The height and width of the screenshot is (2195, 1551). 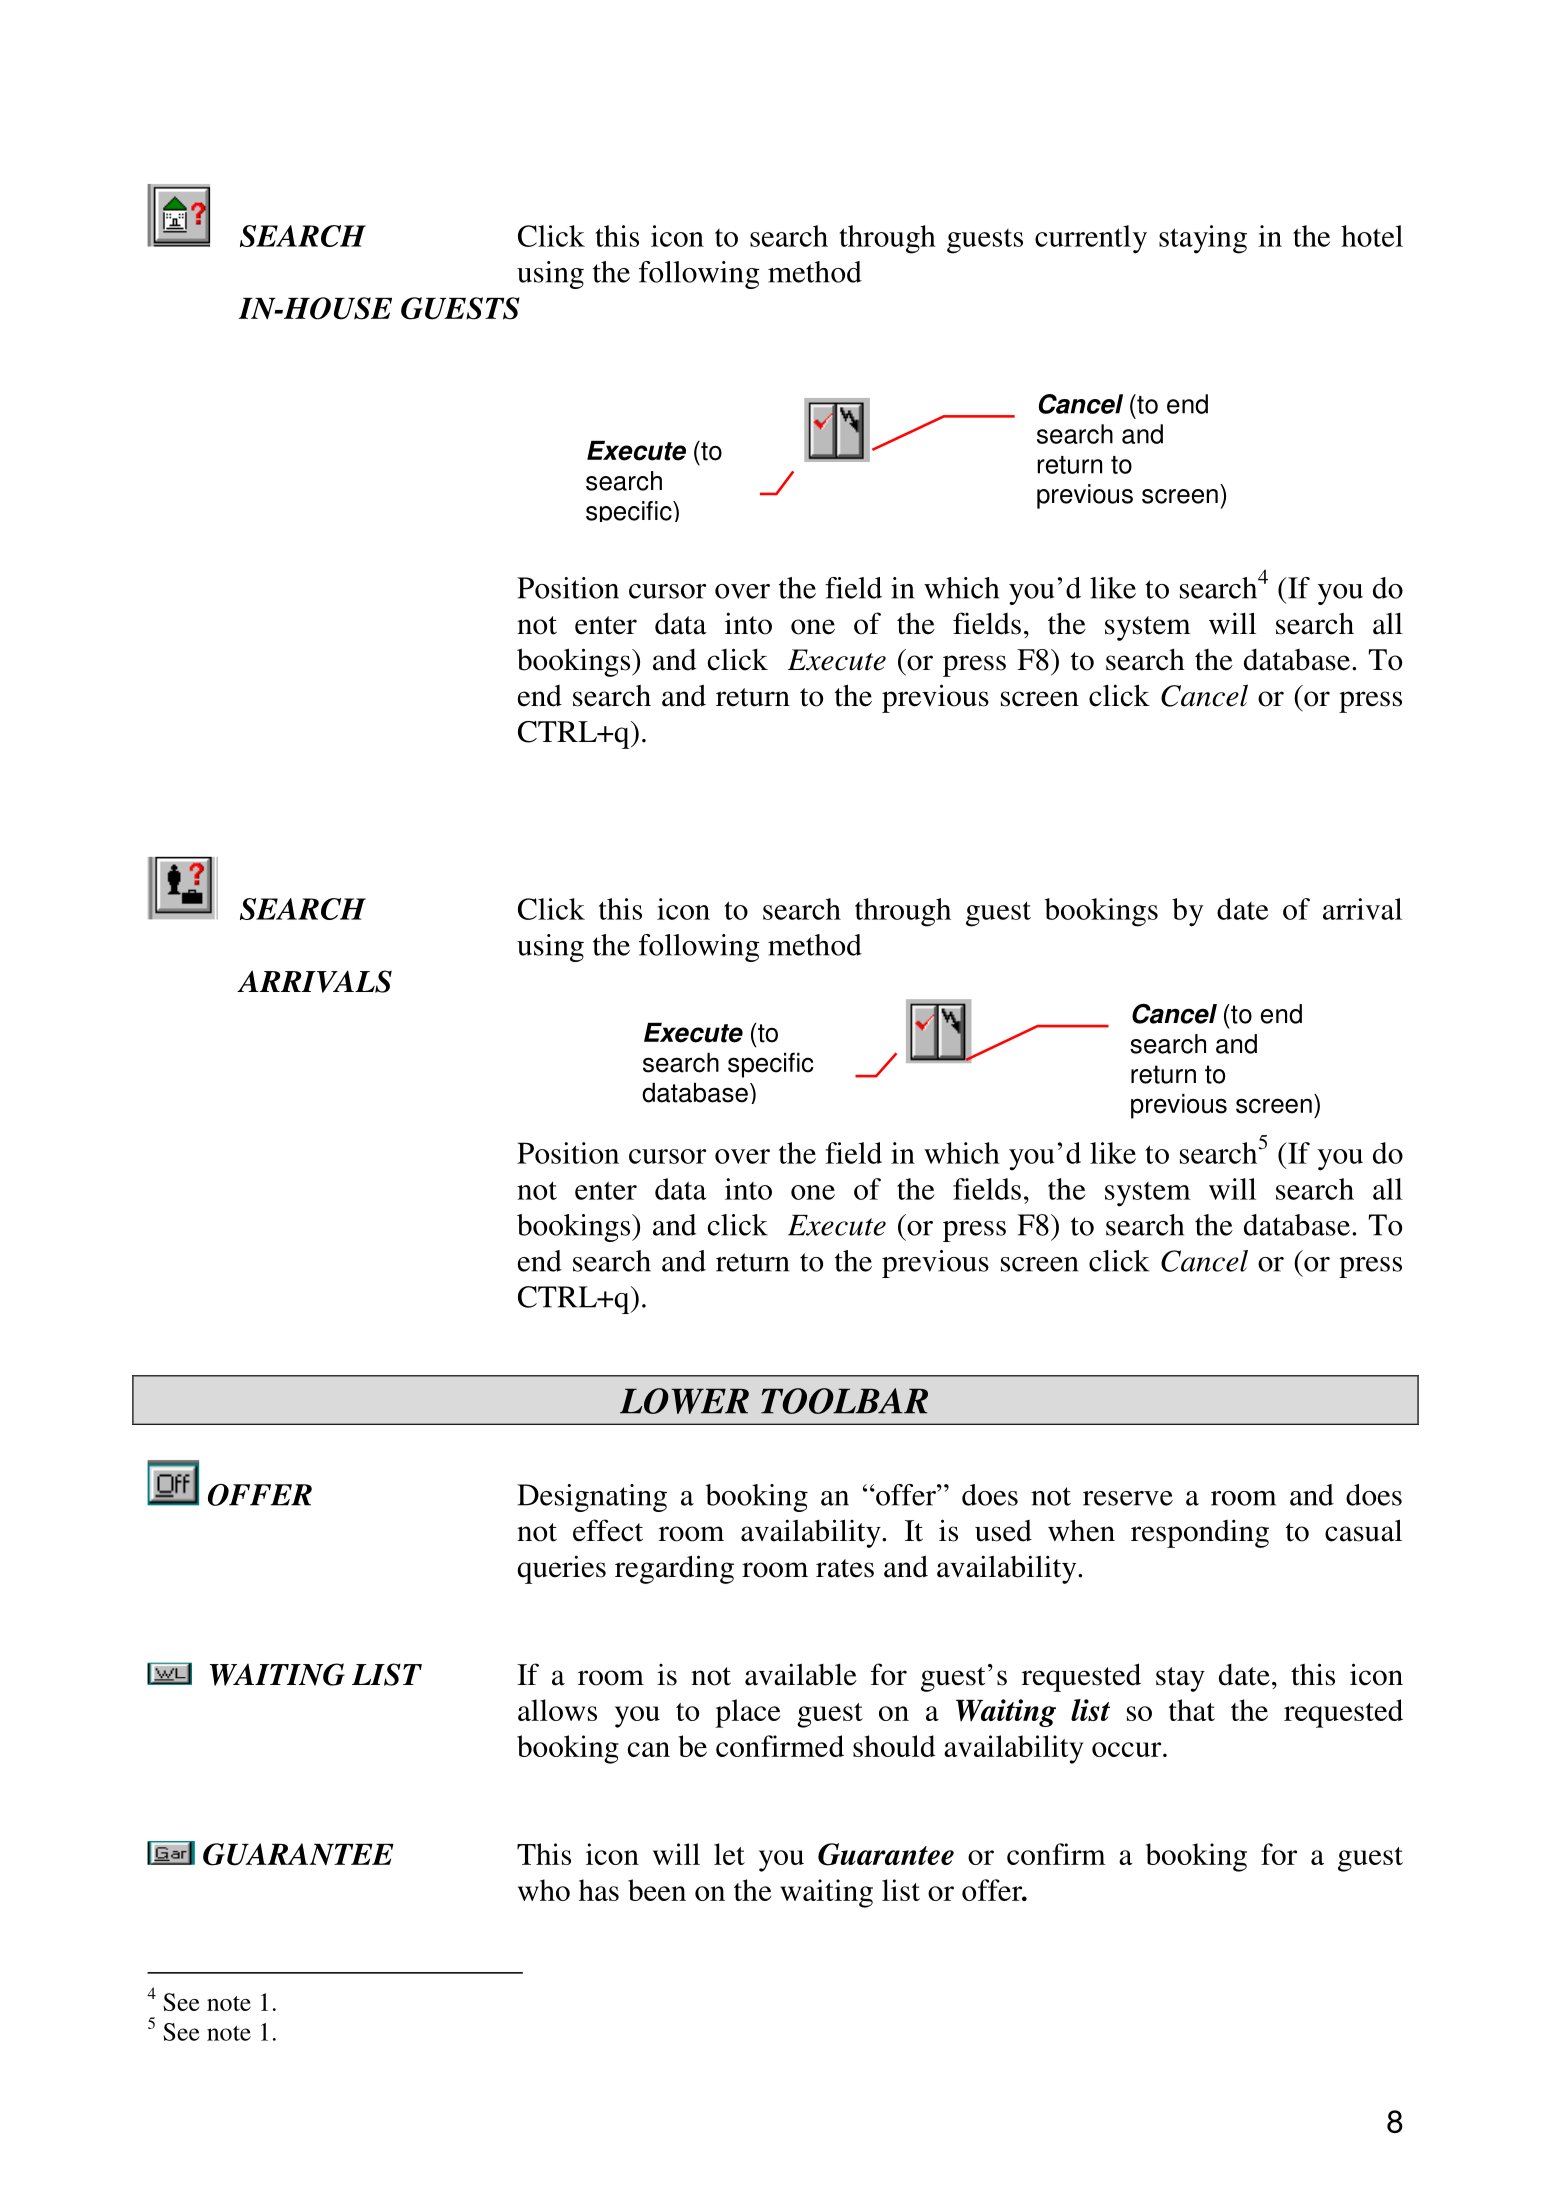 I want to click on that, so click(x=1192, y=1710).
